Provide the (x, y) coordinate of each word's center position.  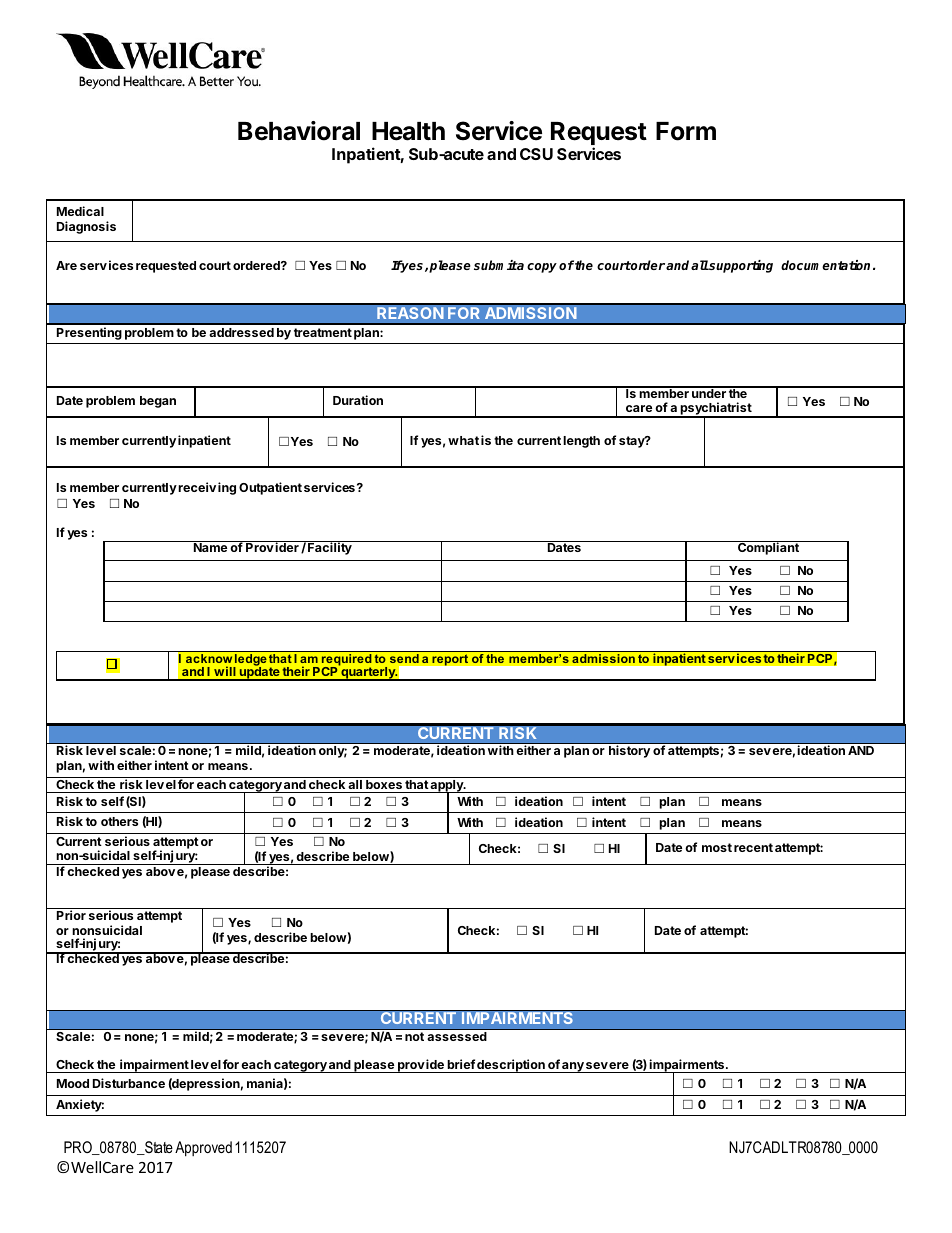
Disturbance (129, 1083)
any (572, 1067)
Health (408, 131)
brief (461, 1064)
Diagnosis (86, 227)
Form (686, 131)
